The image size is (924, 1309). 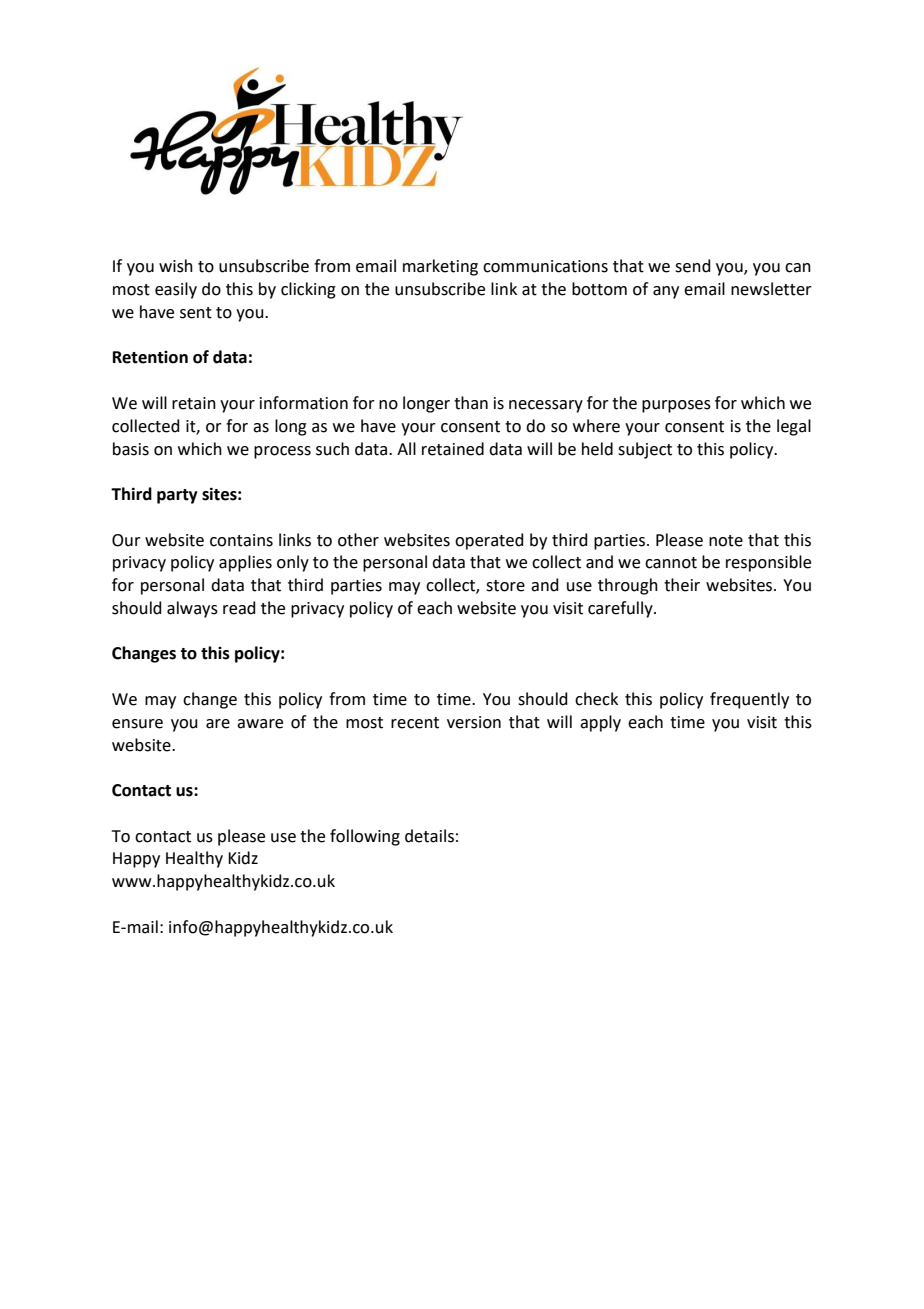 What do you see at coordinates (131, 449) in the image?
I see `basis` at bounding box center [131, 449].
